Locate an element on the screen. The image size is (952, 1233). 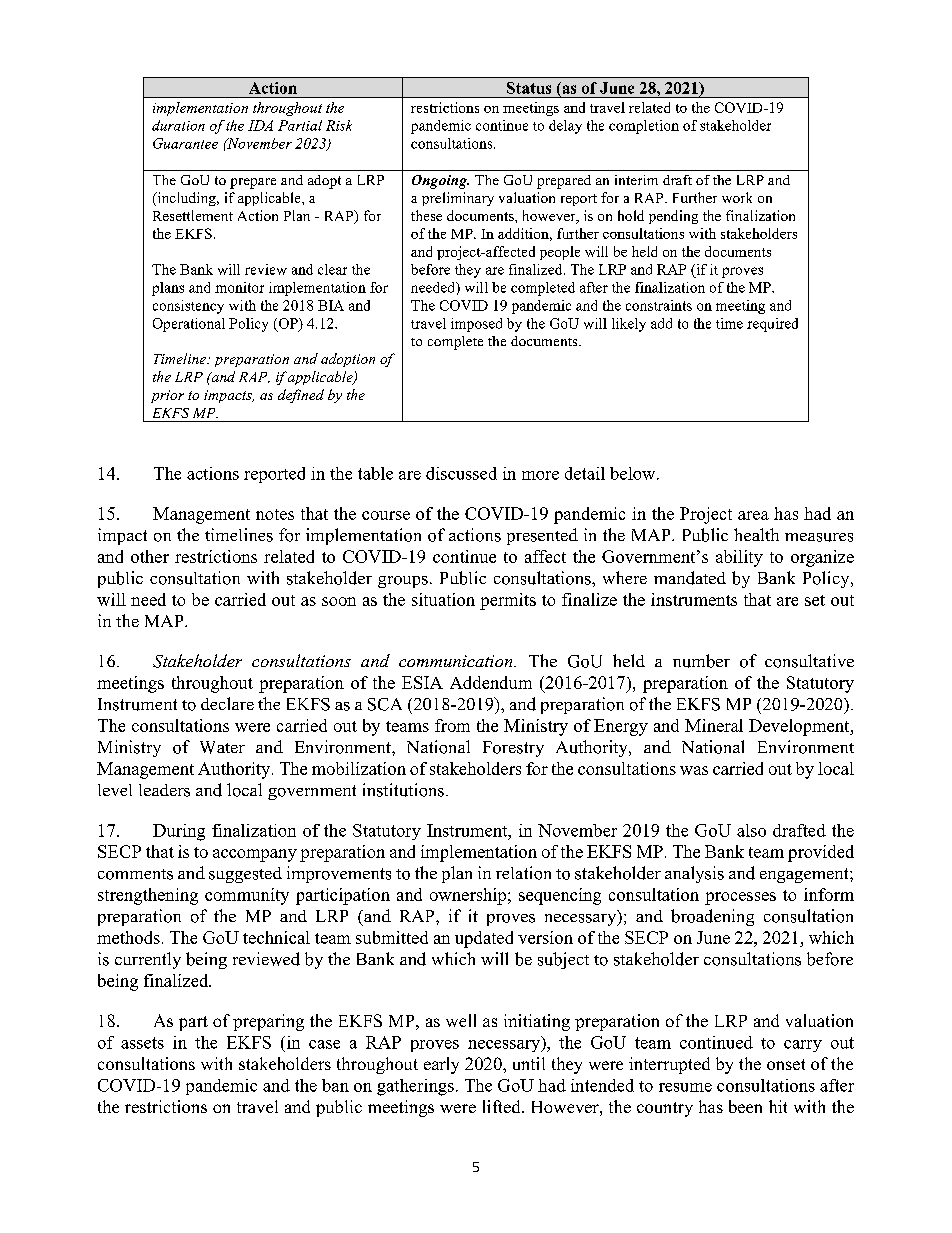
Guarantee is located at coordinates (185, 143).
